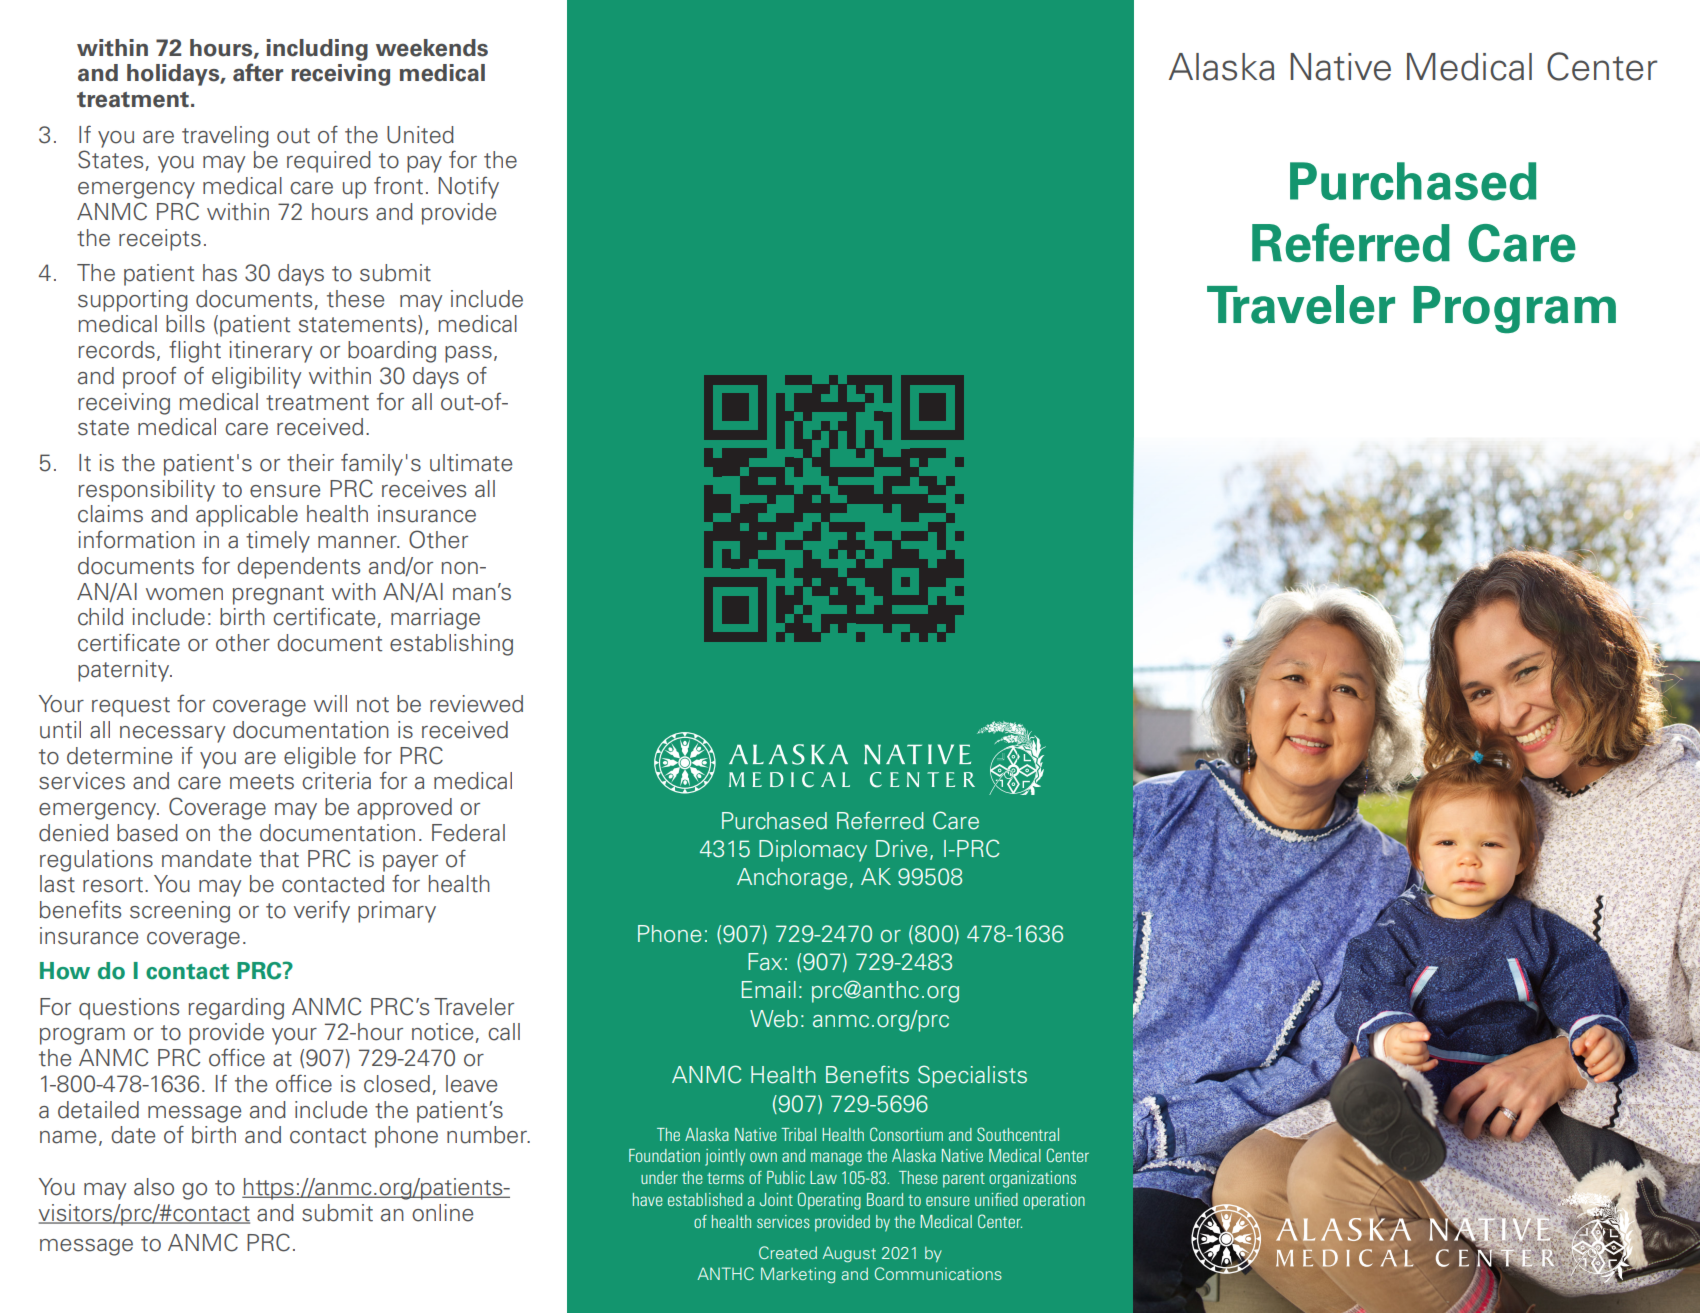 The width and height of the screenshot is (1700, 1313). I want to click on pass, so click(468, 354).
